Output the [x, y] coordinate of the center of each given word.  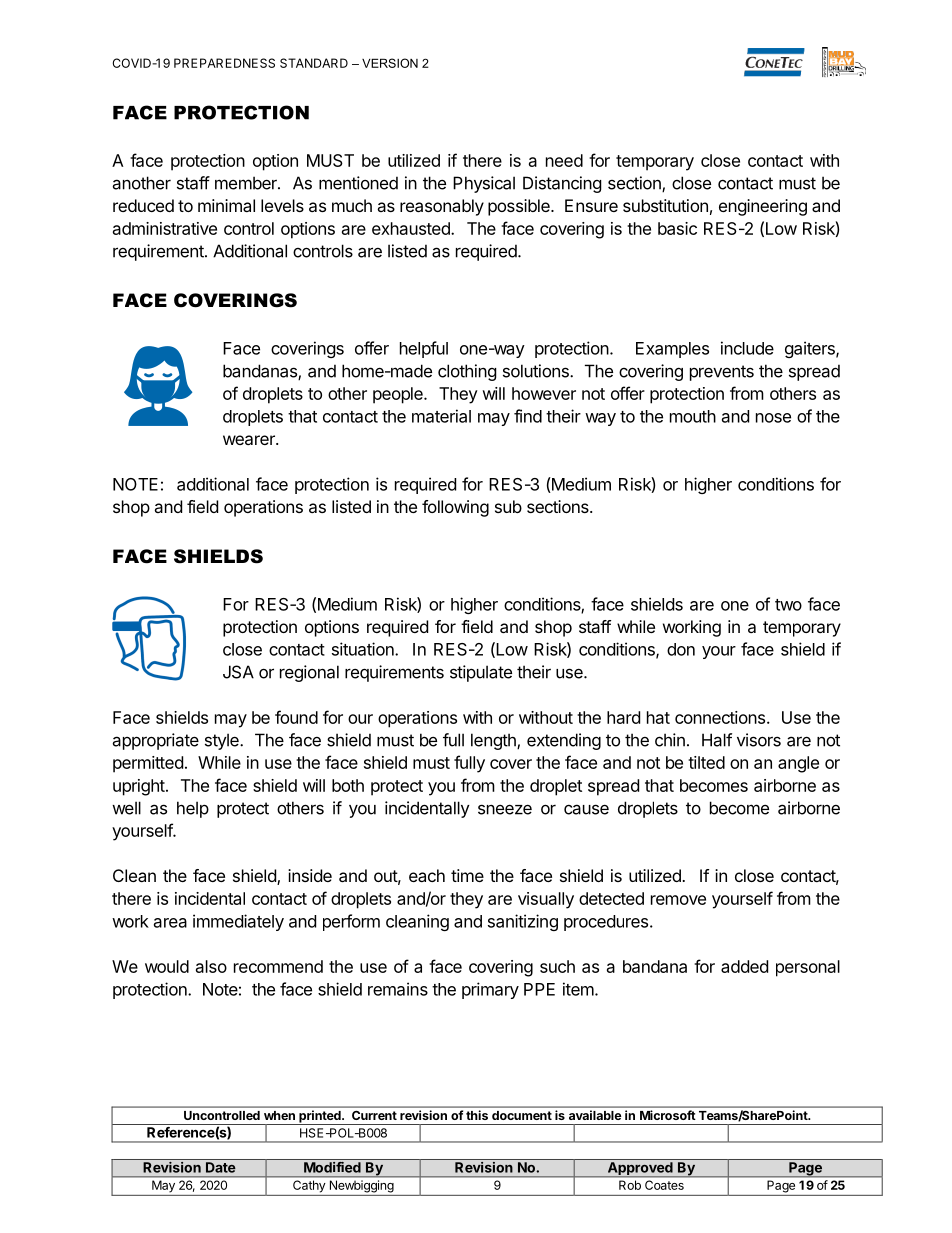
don [681, 649]
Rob [630, 1185]
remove [678, 900]
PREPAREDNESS [224, 63]
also [211, 966]
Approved [640, 1170]
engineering [763, 207]
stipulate [481, 673]
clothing [467, 372]
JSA [238, 672]
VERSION [390, 63]
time [467, 875]
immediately [238, 922]
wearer [250, 440]
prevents [722, 373]
